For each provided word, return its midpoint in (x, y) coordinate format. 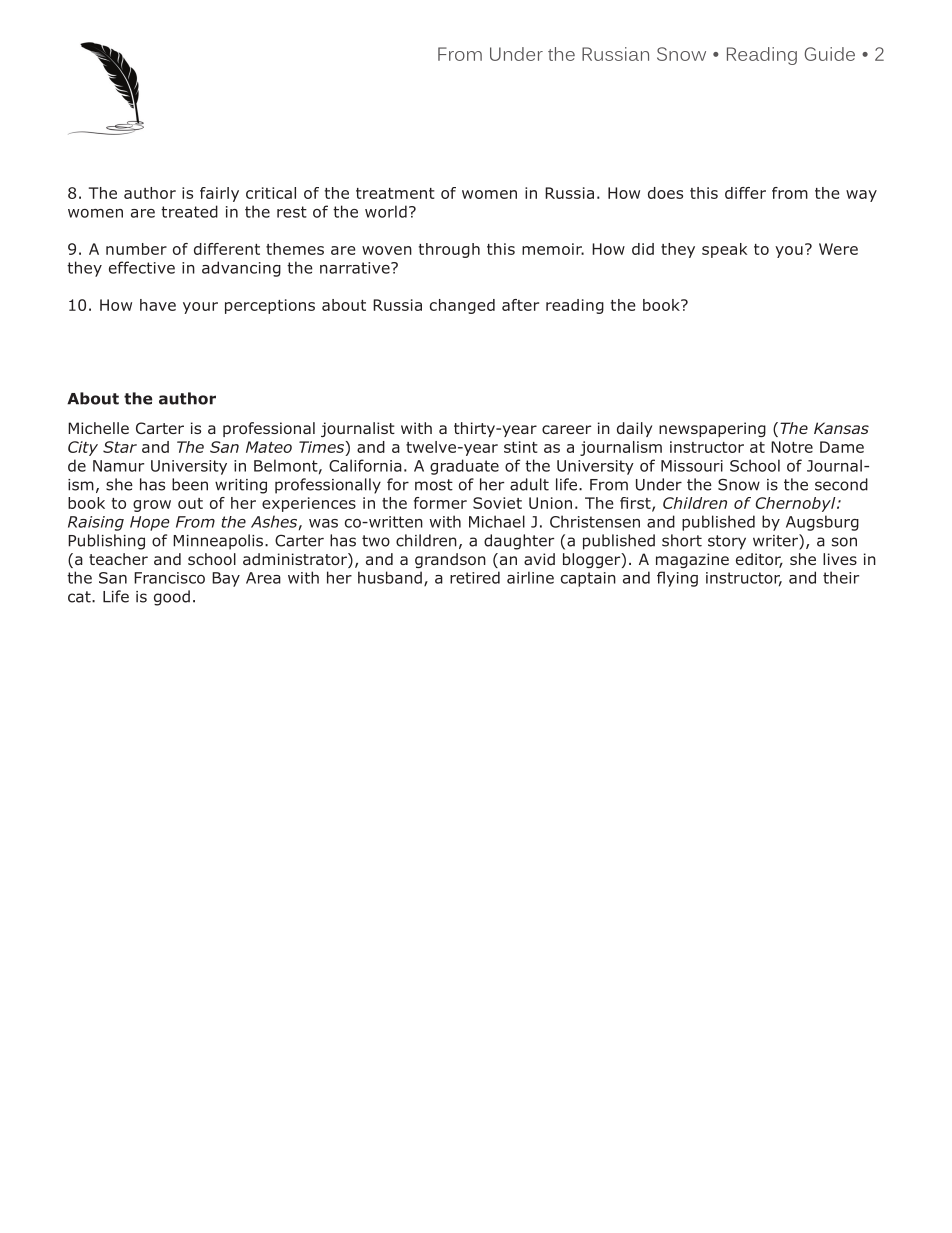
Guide (830, 54)
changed (462, 306)
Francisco (169, 578)
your (200, 308)
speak (724, 250)
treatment (395, 193)
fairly (219, 194)
